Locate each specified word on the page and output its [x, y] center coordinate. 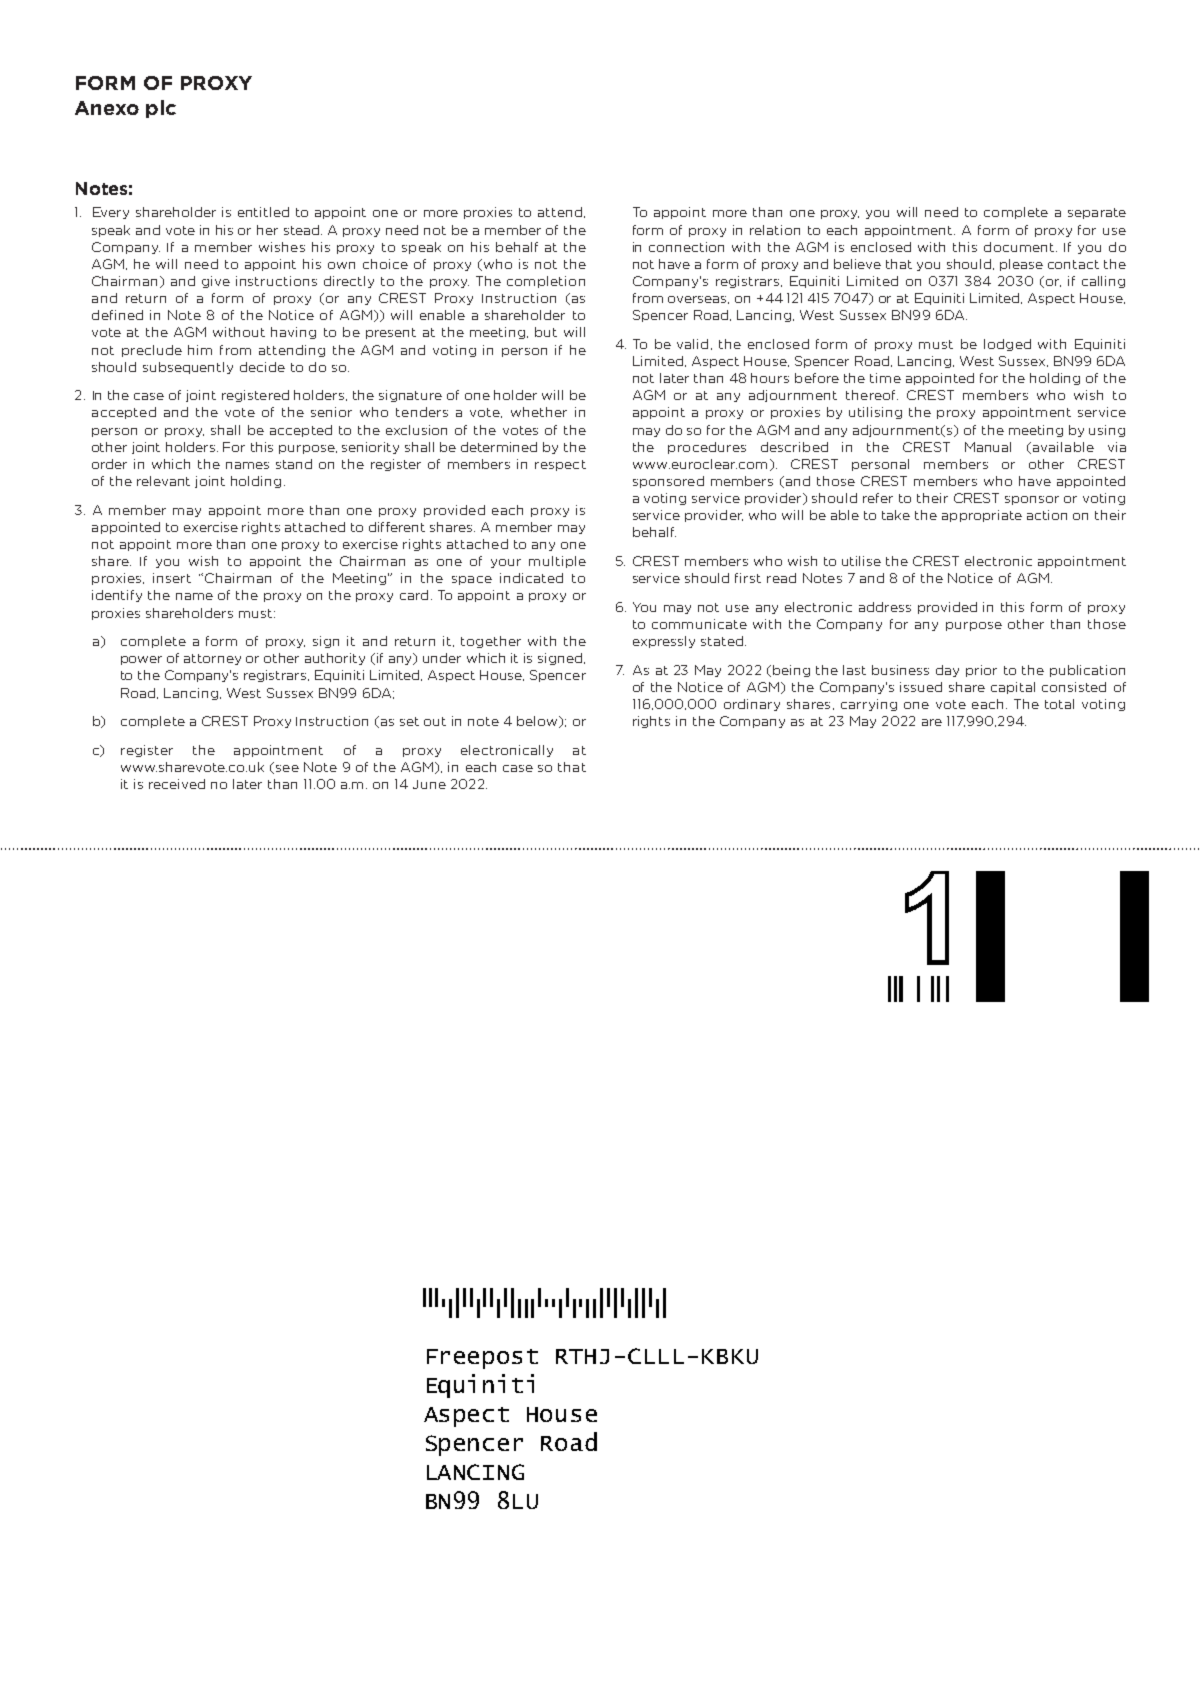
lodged [1007, 345]
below [538, 722]
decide [262, 367]
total [1059, 704]
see [287, 768]
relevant [163, 481]
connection [686, 247]
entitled [263, 212]
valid [692, 344]
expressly [664, 642]
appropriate [982, 516]
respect [560, 465]
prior [981, 671]
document [1019, 247]
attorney [212, 659]
